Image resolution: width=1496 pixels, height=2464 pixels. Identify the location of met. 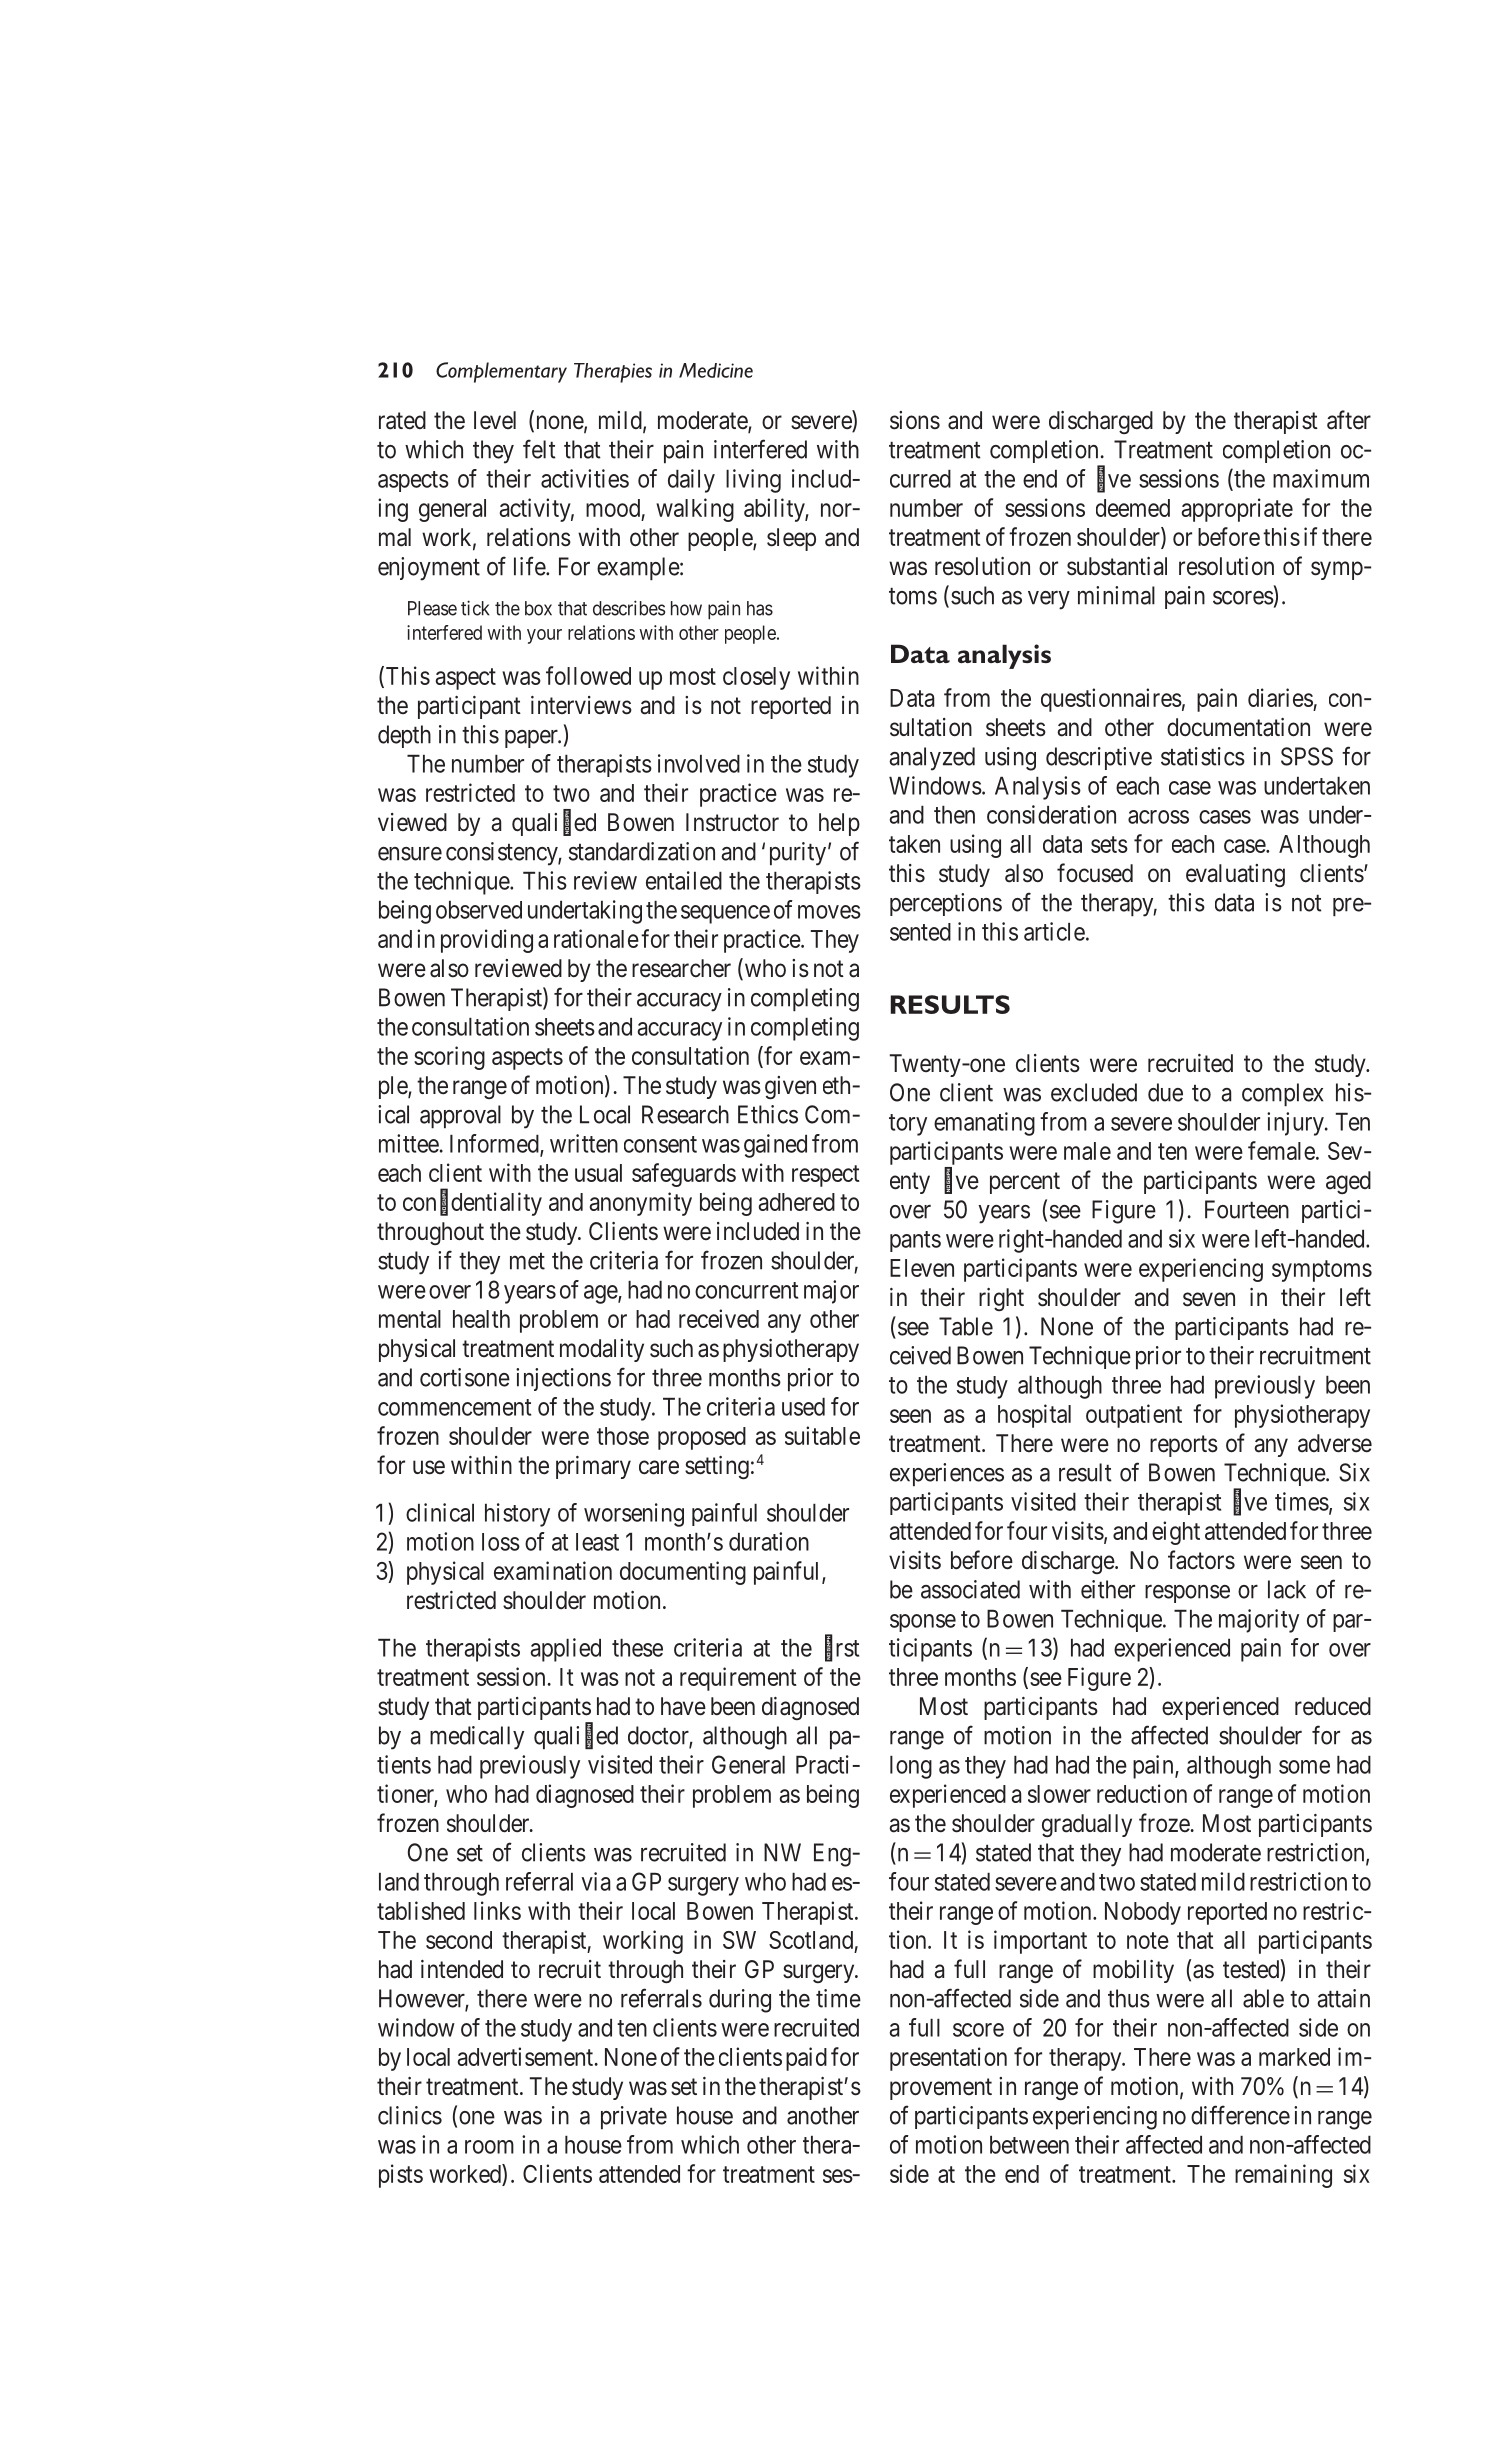
(527, 1261).
